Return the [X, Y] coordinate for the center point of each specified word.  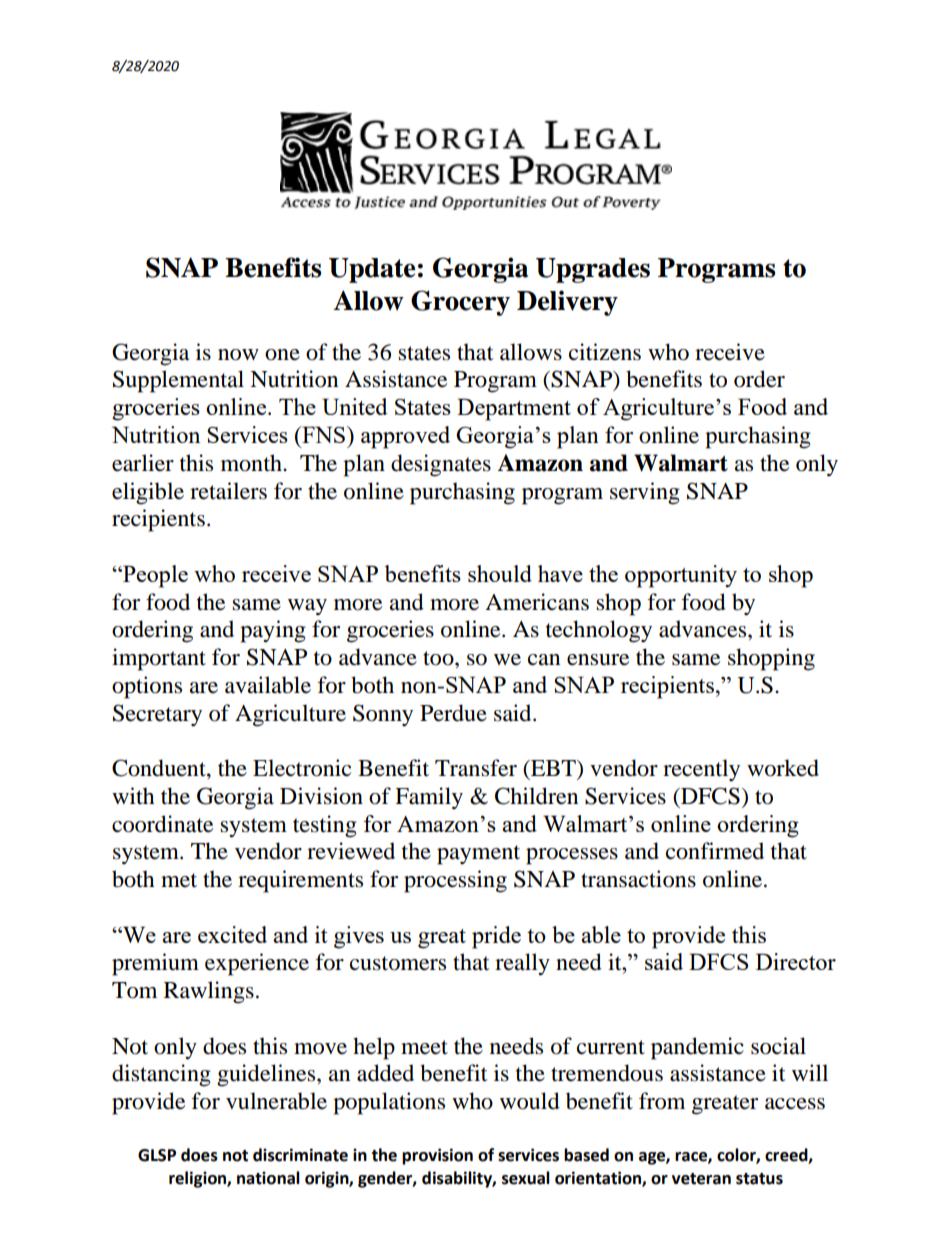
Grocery [460, 303]
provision [437, 1156]
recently [701, 770]
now [238, 355]
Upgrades [593, 270]
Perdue [453, 713]
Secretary [157, 715]
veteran [701, 1179]
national [268, 1178]
